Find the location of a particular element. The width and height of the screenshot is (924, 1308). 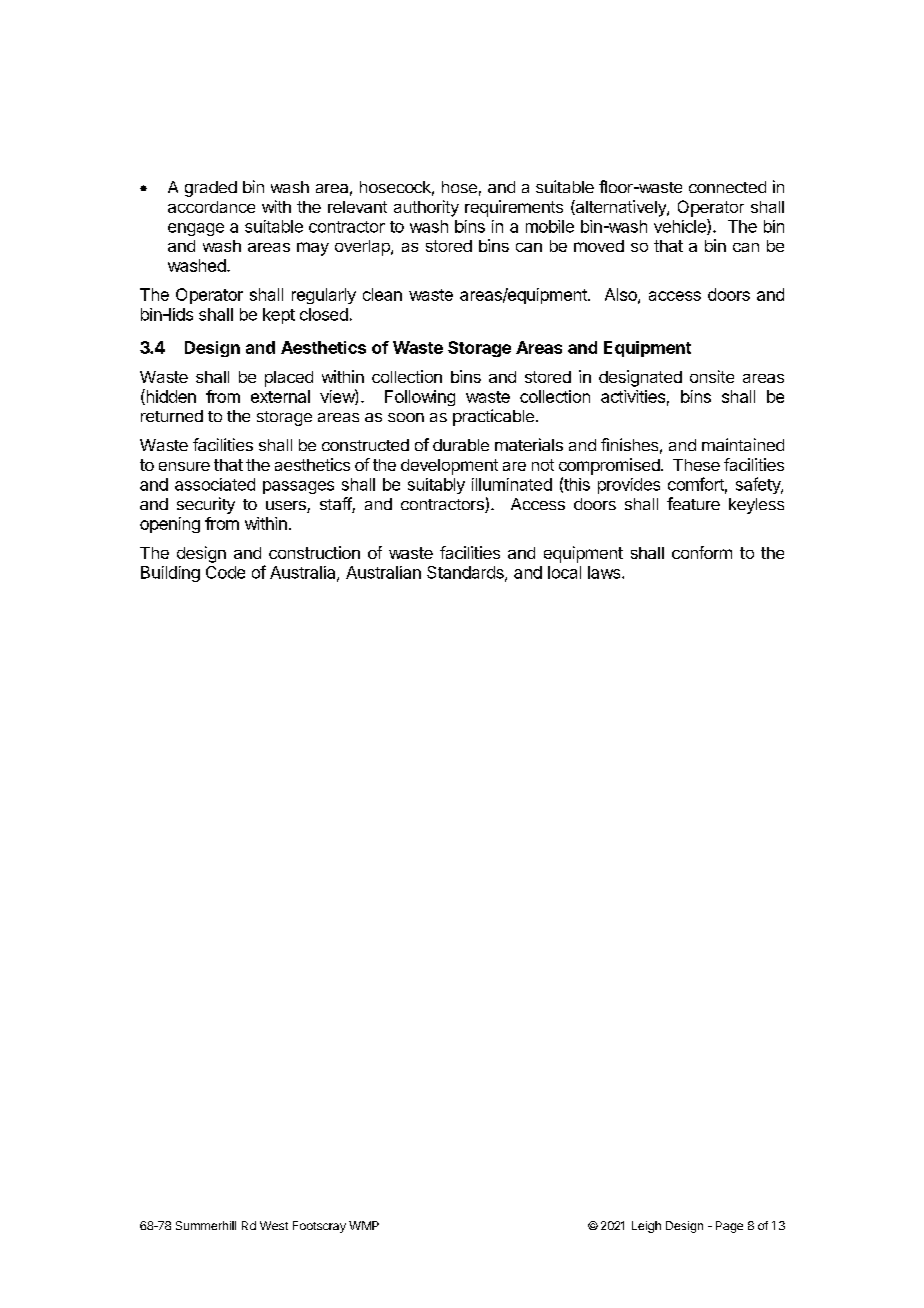

vehicle is located at coordinates (681, 227).
